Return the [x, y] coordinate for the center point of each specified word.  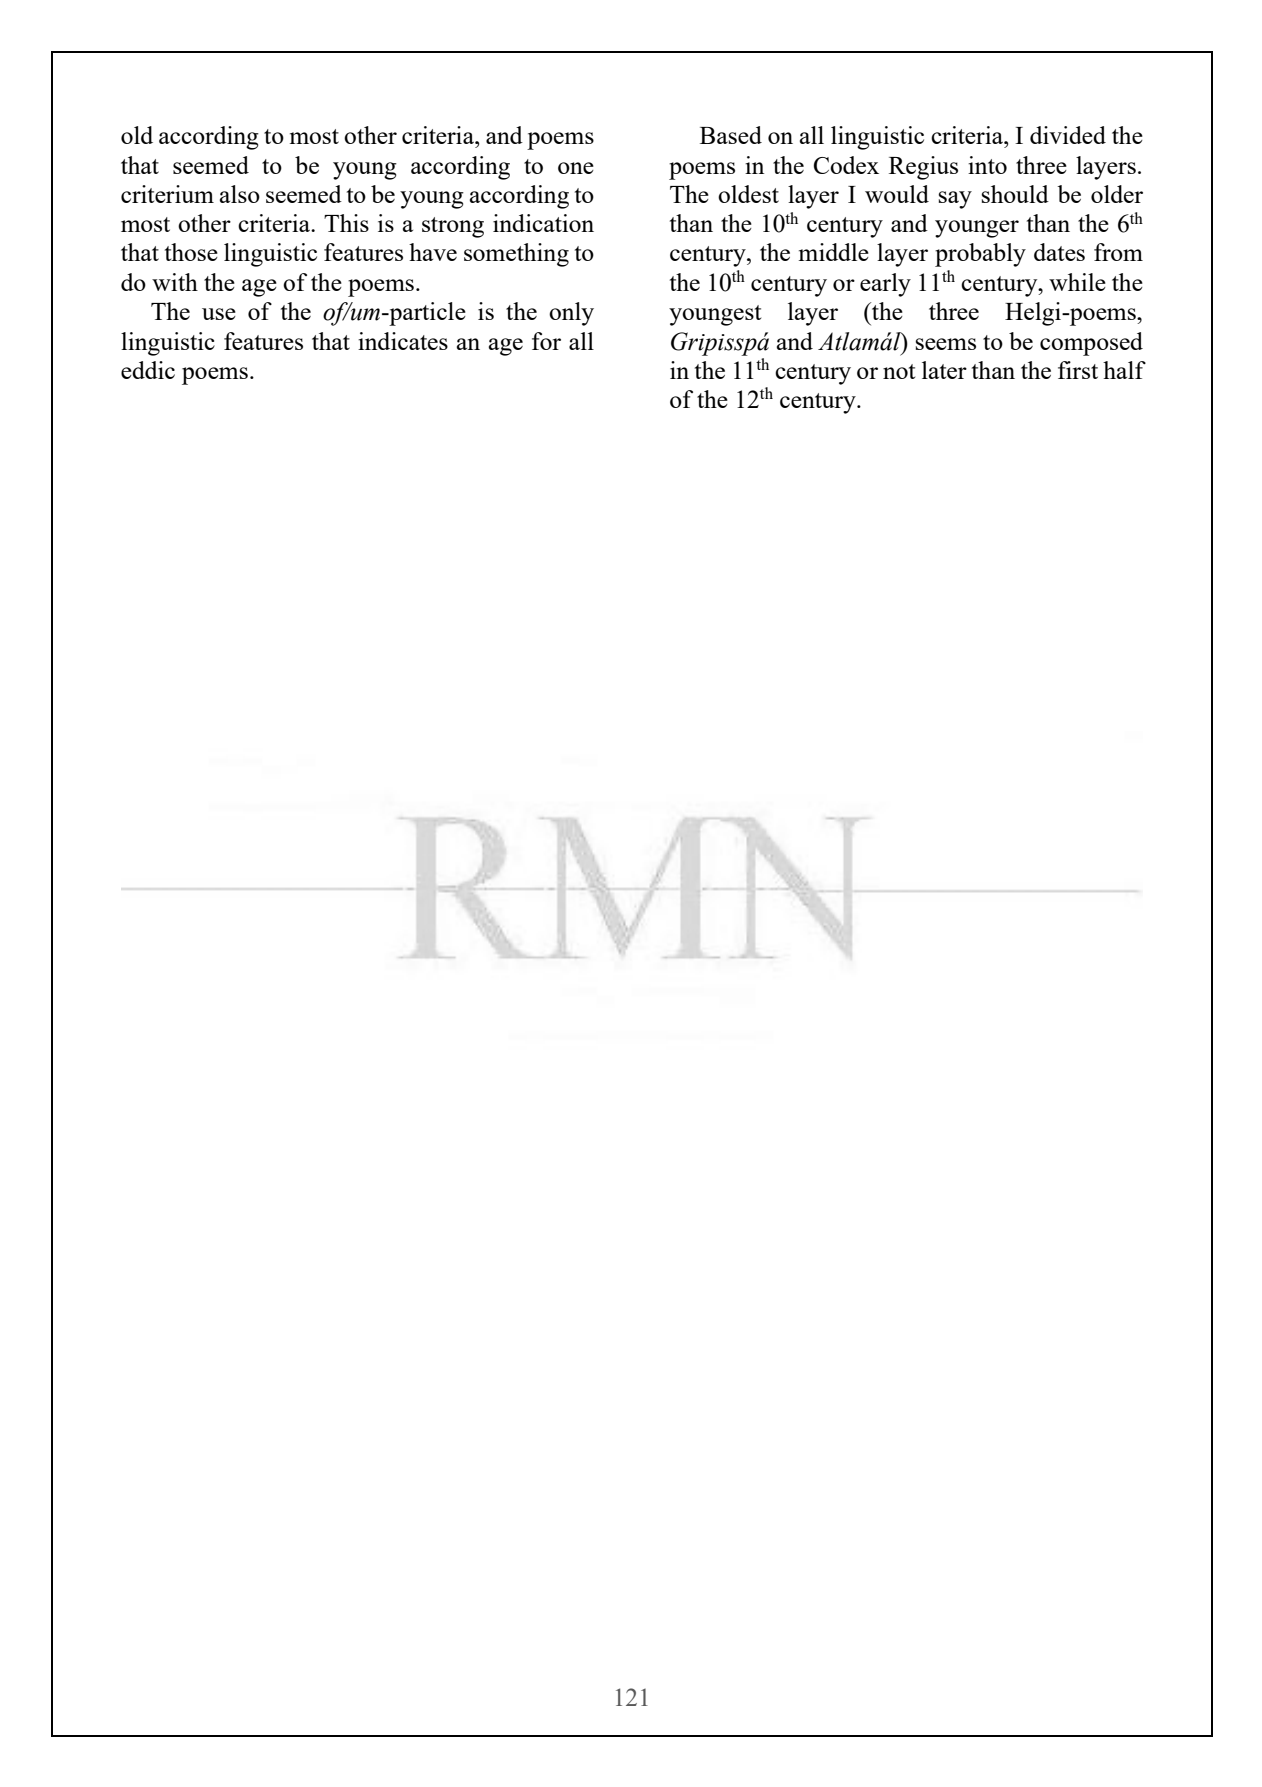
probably [980, 255]
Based [731, 135]
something [516, 255]
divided [1068, 135]
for [546, 341]
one [576, 168]
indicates [403, 341]
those [191, 252]
